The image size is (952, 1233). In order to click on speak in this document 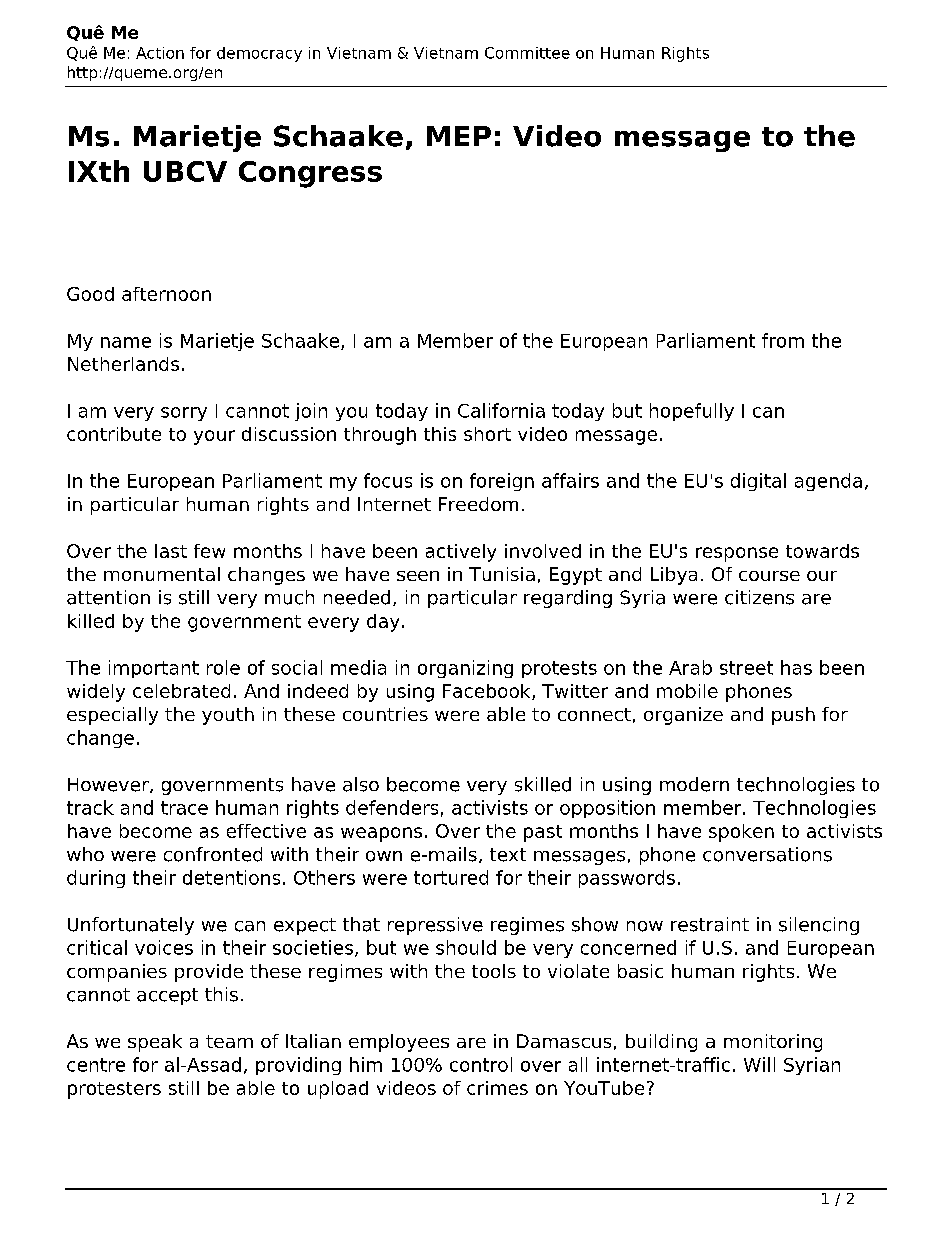, I will do `click(155, 1043)`.
